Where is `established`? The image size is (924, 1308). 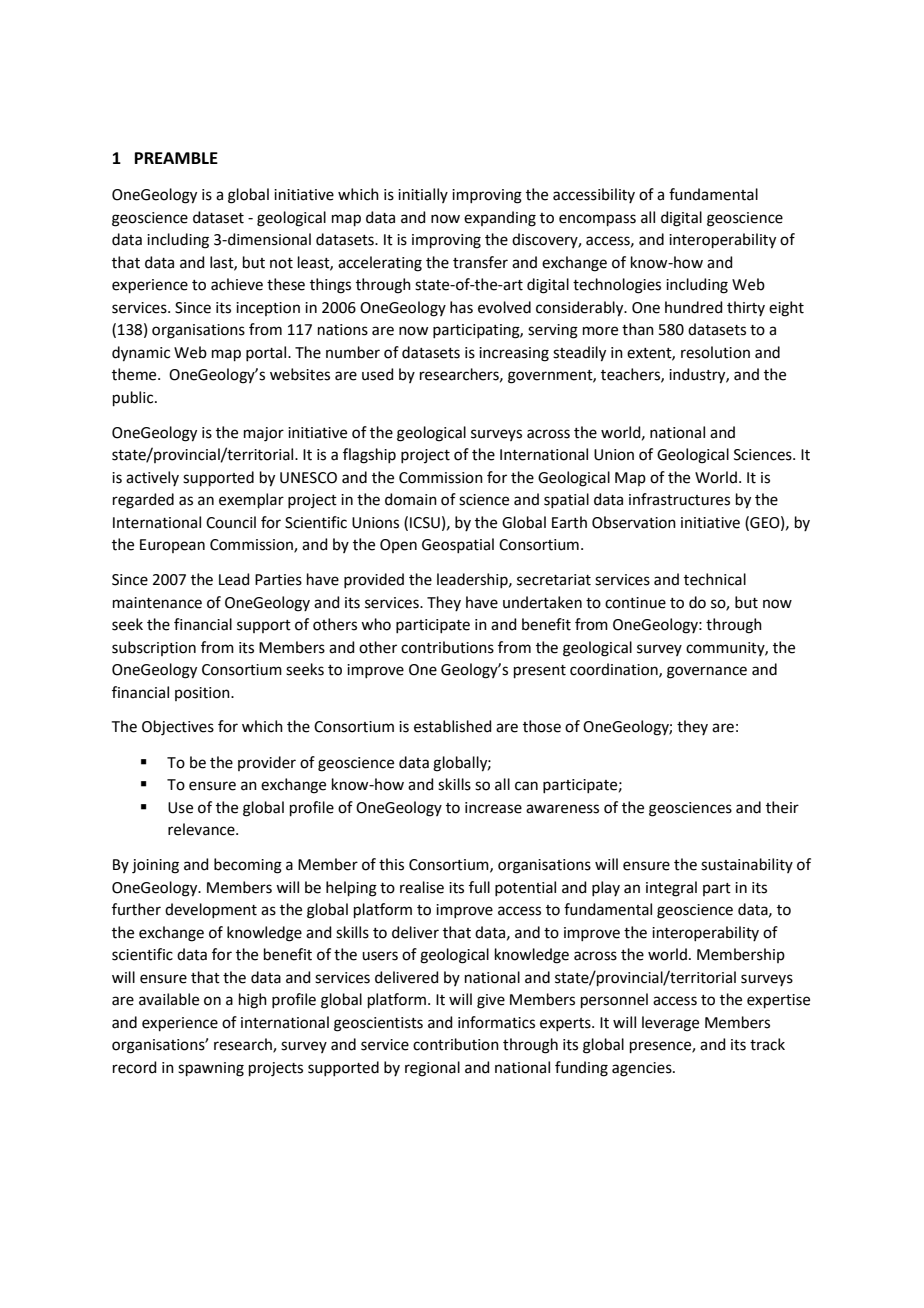 established is located at coordinates (453, 726).
